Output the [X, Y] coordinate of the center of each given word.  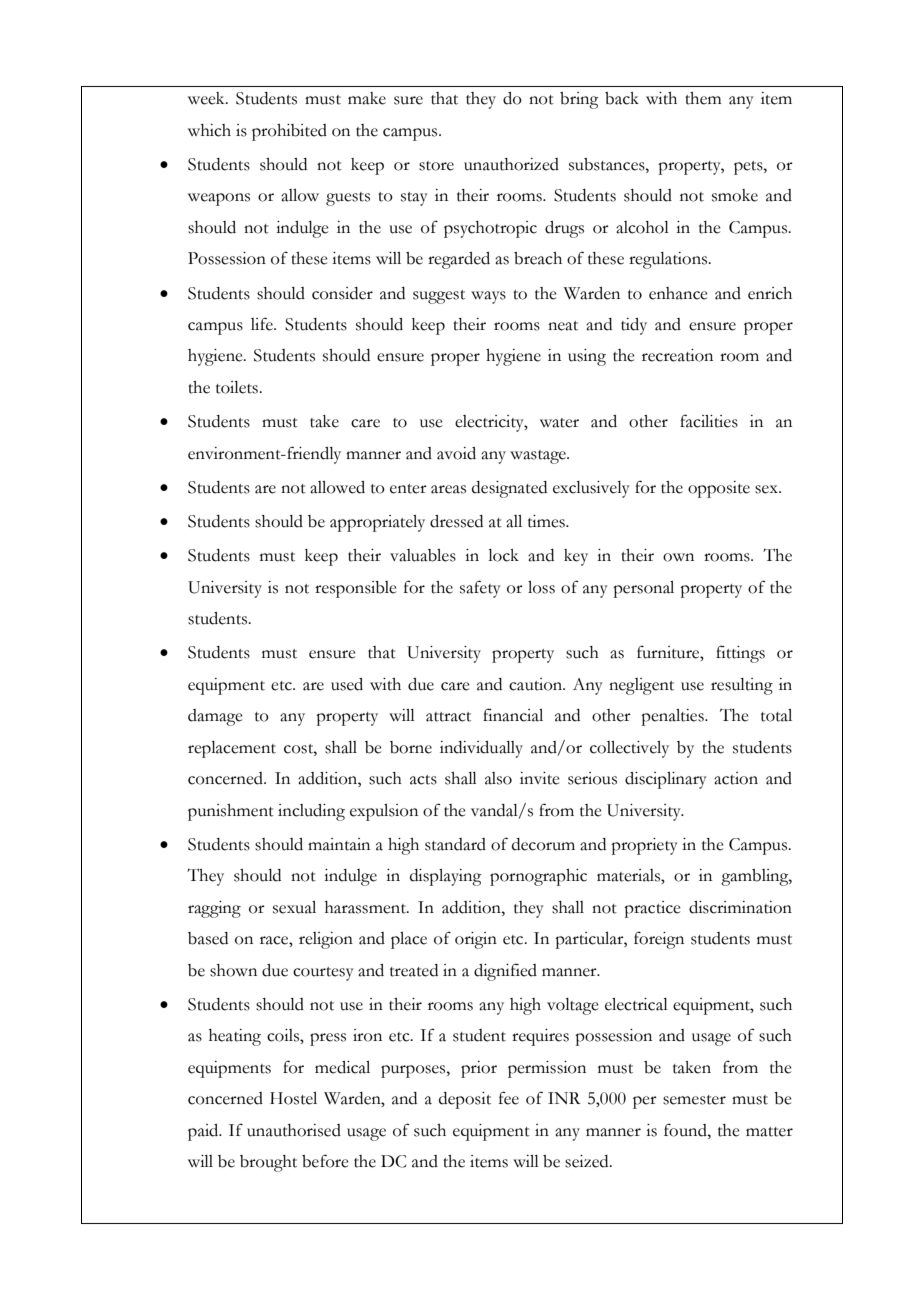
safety [480, 589]
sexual [294, 907]
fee [509, 1098]
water [559, 423]
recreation [677, 355]
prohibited [289, 132]
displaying [446, 877]
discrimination [740, 907]
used [347, 684]
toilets [238, 387]
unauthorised [294, 1130]
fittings [740, 654]
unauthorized [511, 164]
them [703, 98]
